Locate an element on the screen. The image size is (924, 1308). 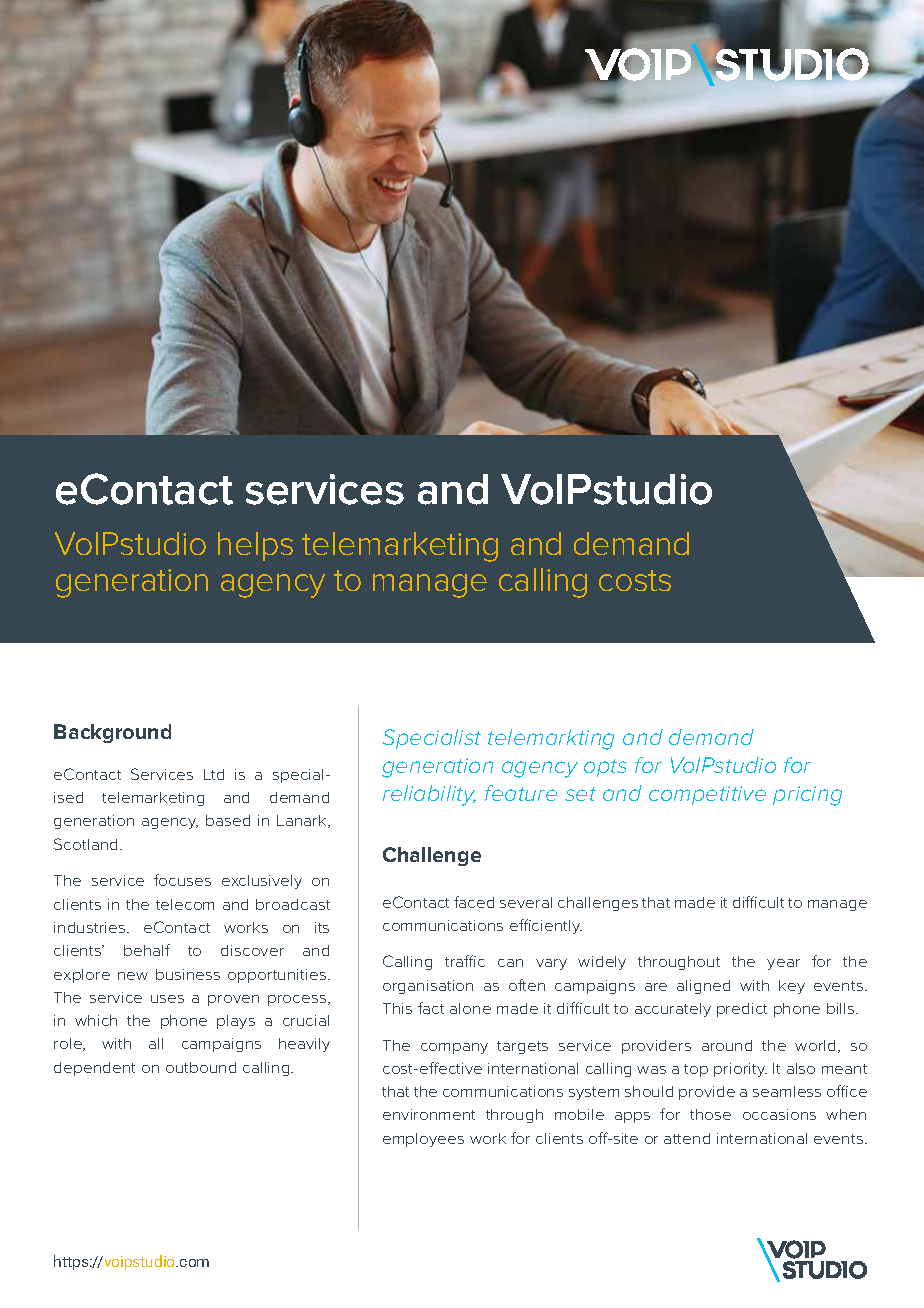
pricing is located at coordinates (807, 796).
